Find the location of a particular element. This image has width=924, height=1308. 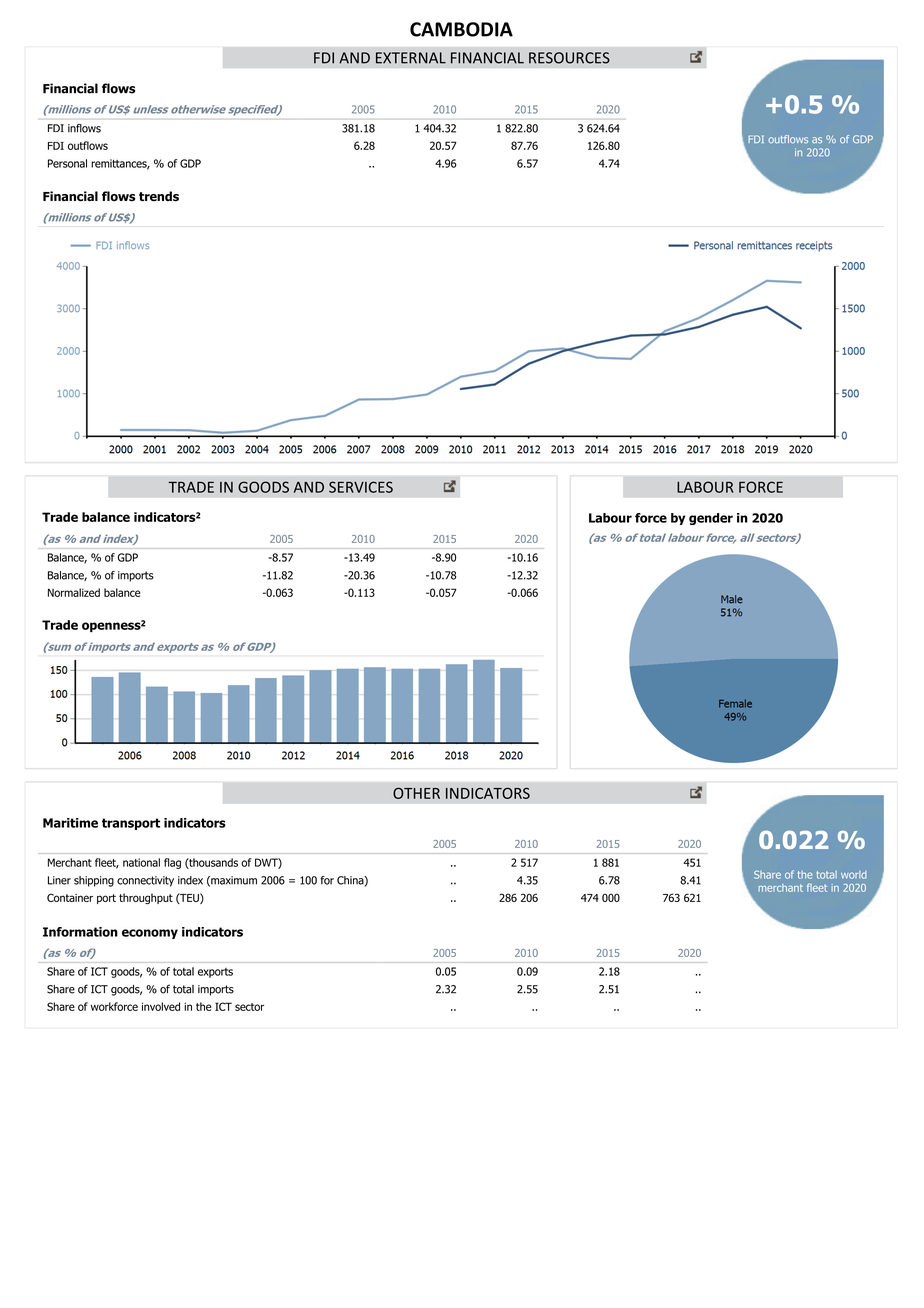

Personal is located at coordinates (67, 163).
